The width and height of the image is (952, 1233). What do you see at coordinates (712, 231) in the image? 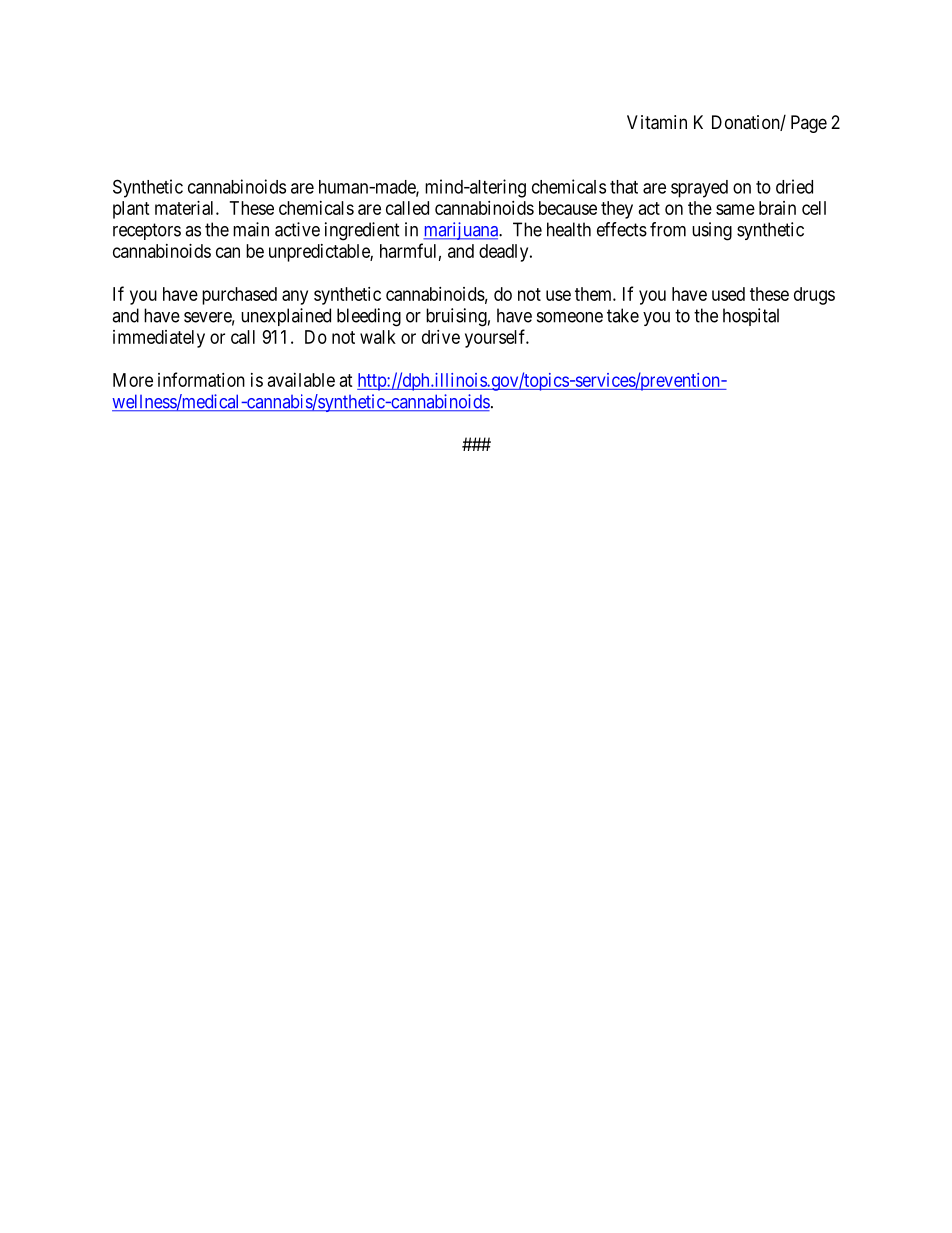
I see `using` at bounding box center [712, 231].
